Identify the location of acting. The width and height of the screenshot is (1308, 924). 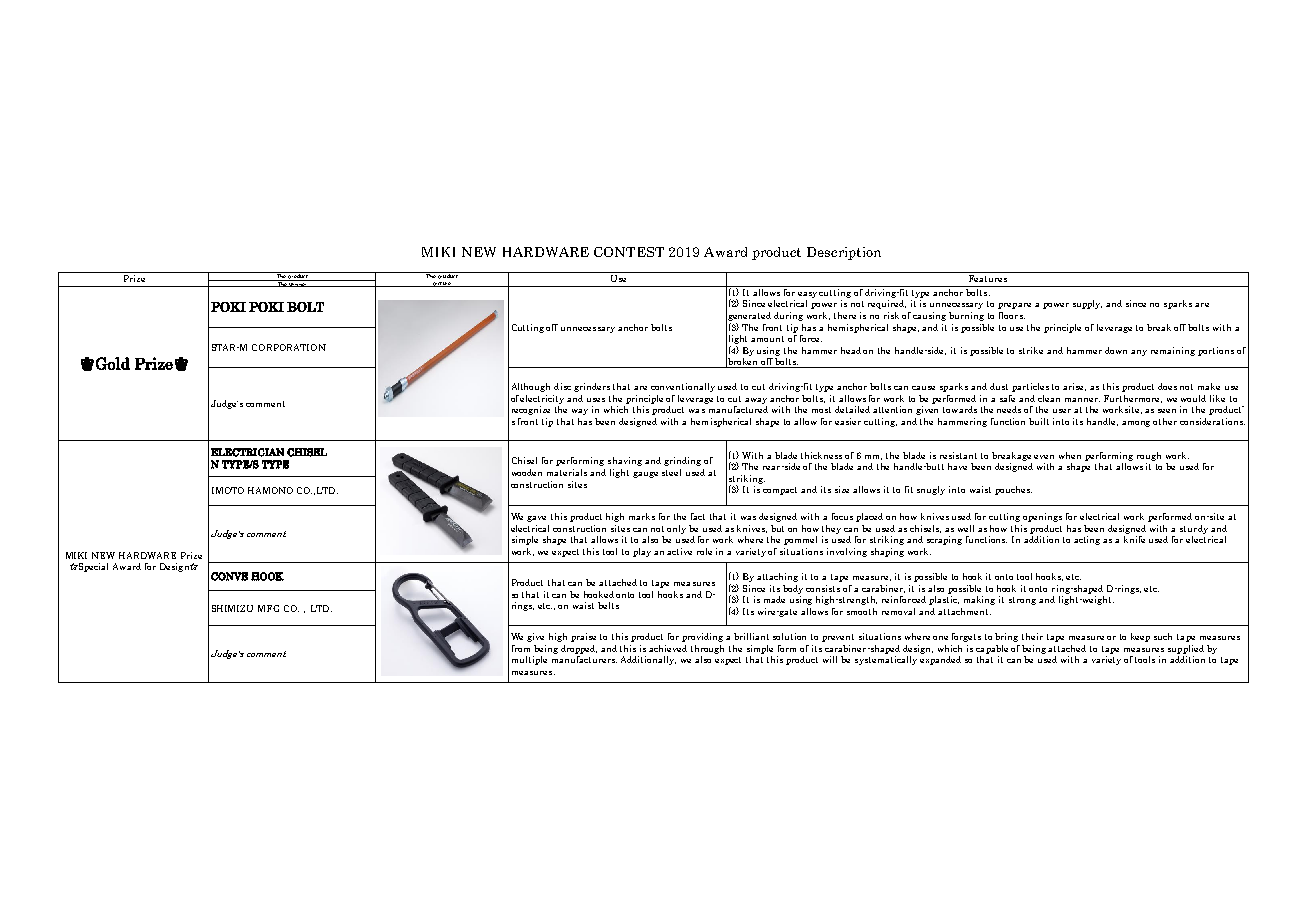
(1087, 540).
